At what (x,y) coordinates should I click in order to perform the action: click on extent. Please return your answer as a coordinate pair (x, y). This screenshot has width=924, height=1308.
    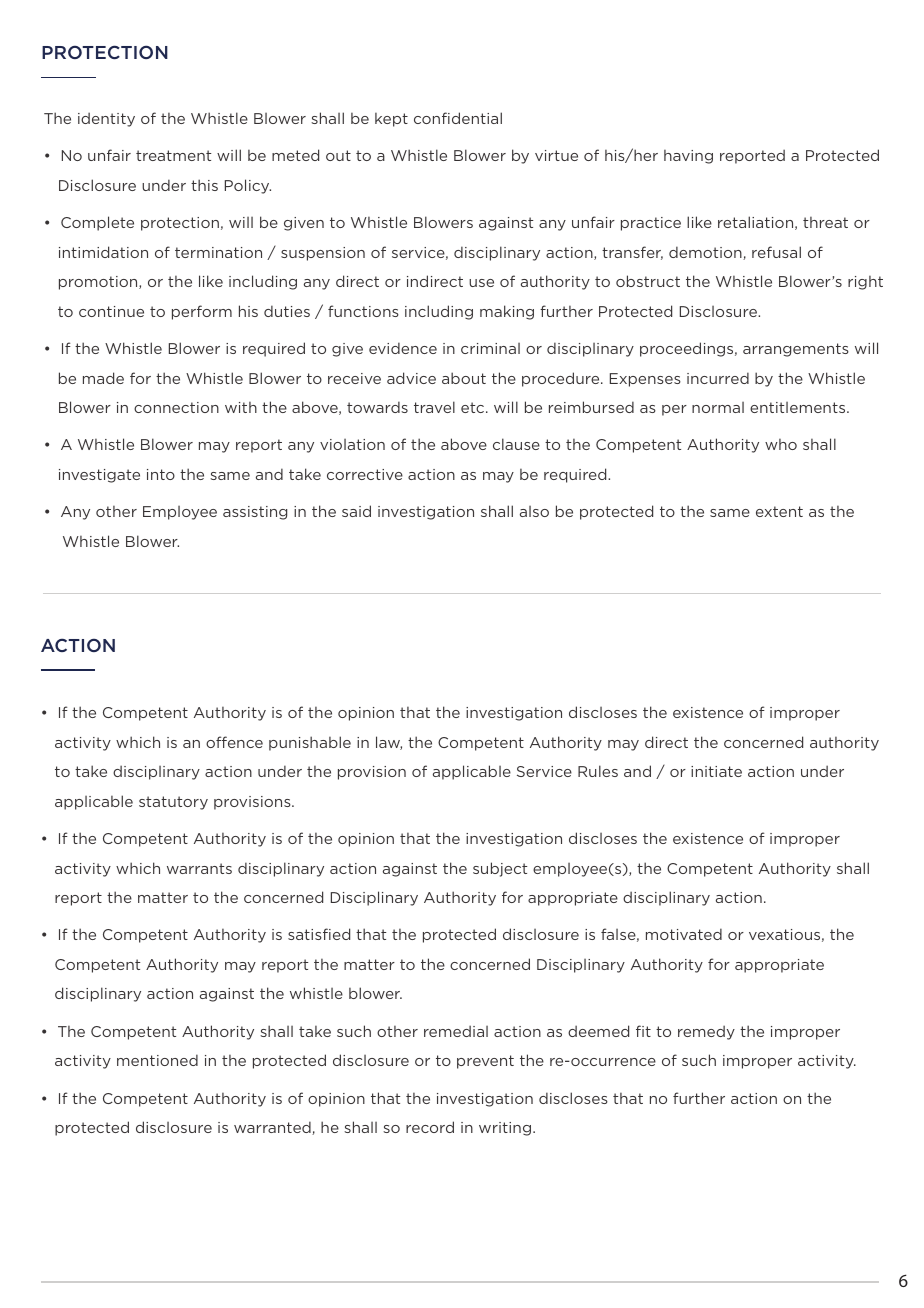
    Looking at the image, I should click on (779, 511).
